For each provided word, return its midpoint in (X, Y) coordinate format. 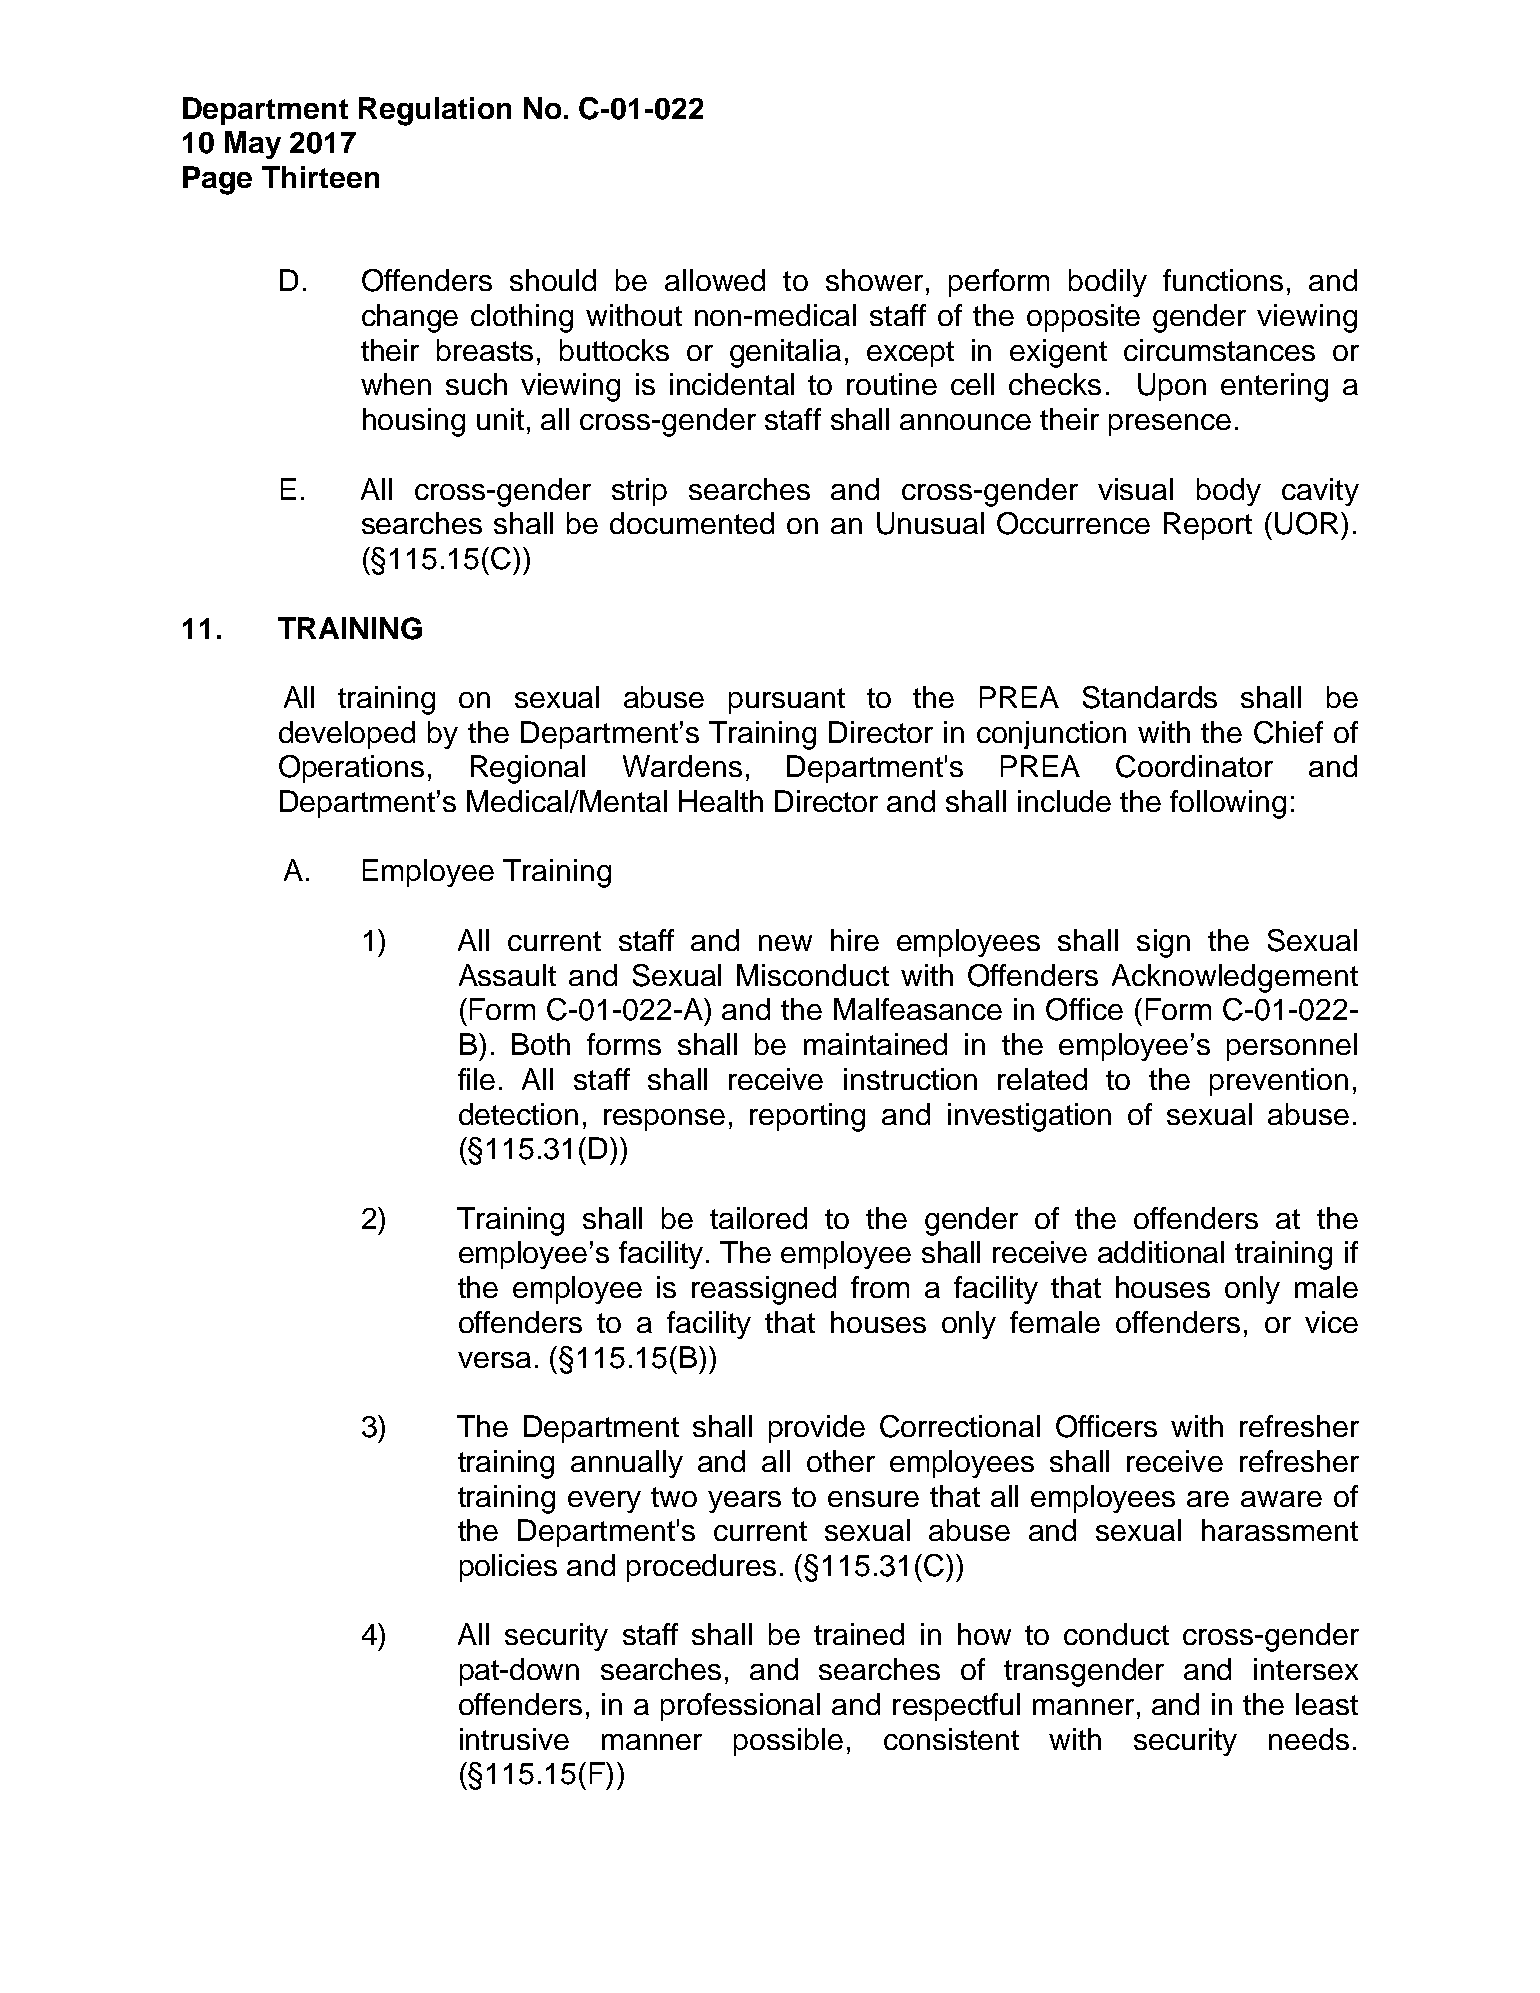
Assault (507, 975)
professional (740, 1707)
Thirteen (320, 177)
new (785, 943)
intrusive (514, 1739)
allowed (715, 280)
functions (1223, 280)
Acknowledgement (1235, 978)
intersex (1306, 1669)
